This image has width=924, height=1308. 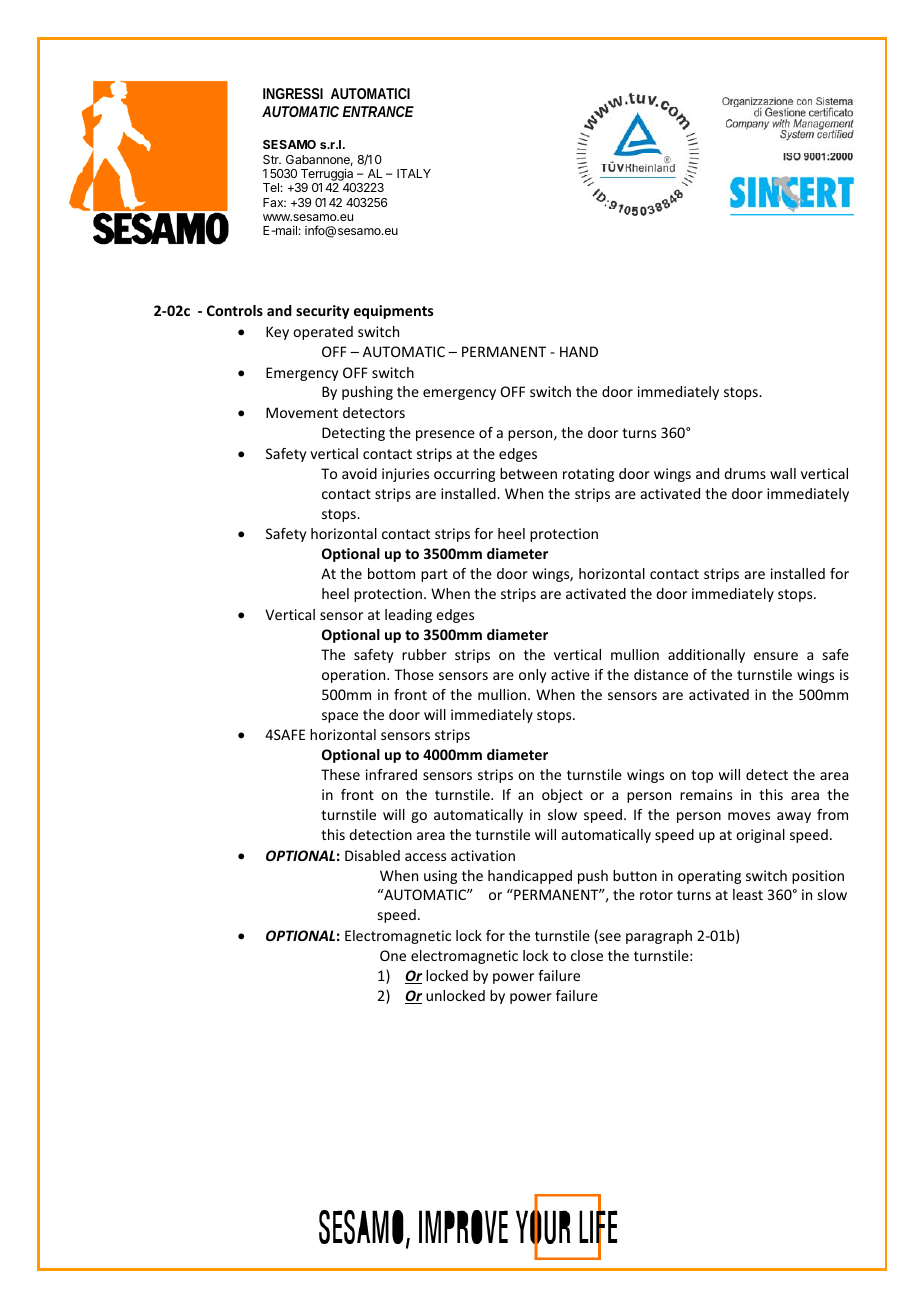 What do you see at coordinates (445, 435) in the image?
I see `presence` at bounding box center [445, 435].
